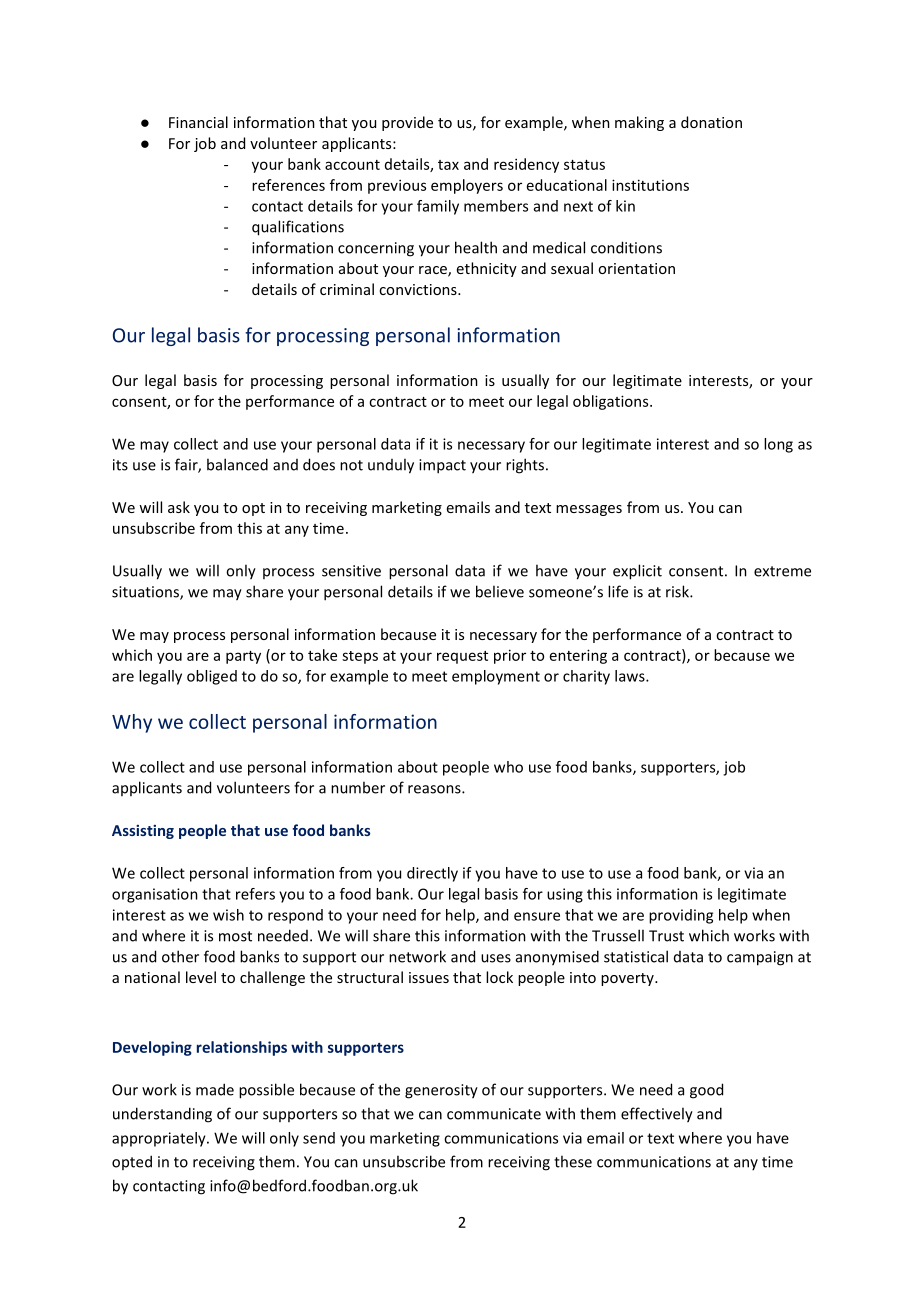 The width and height of the screenshot is (924, 1308). What do you see at coordinates (160, 1139) in the screenshot?
I see `appropriately` at bounding box center [160, 1139].
